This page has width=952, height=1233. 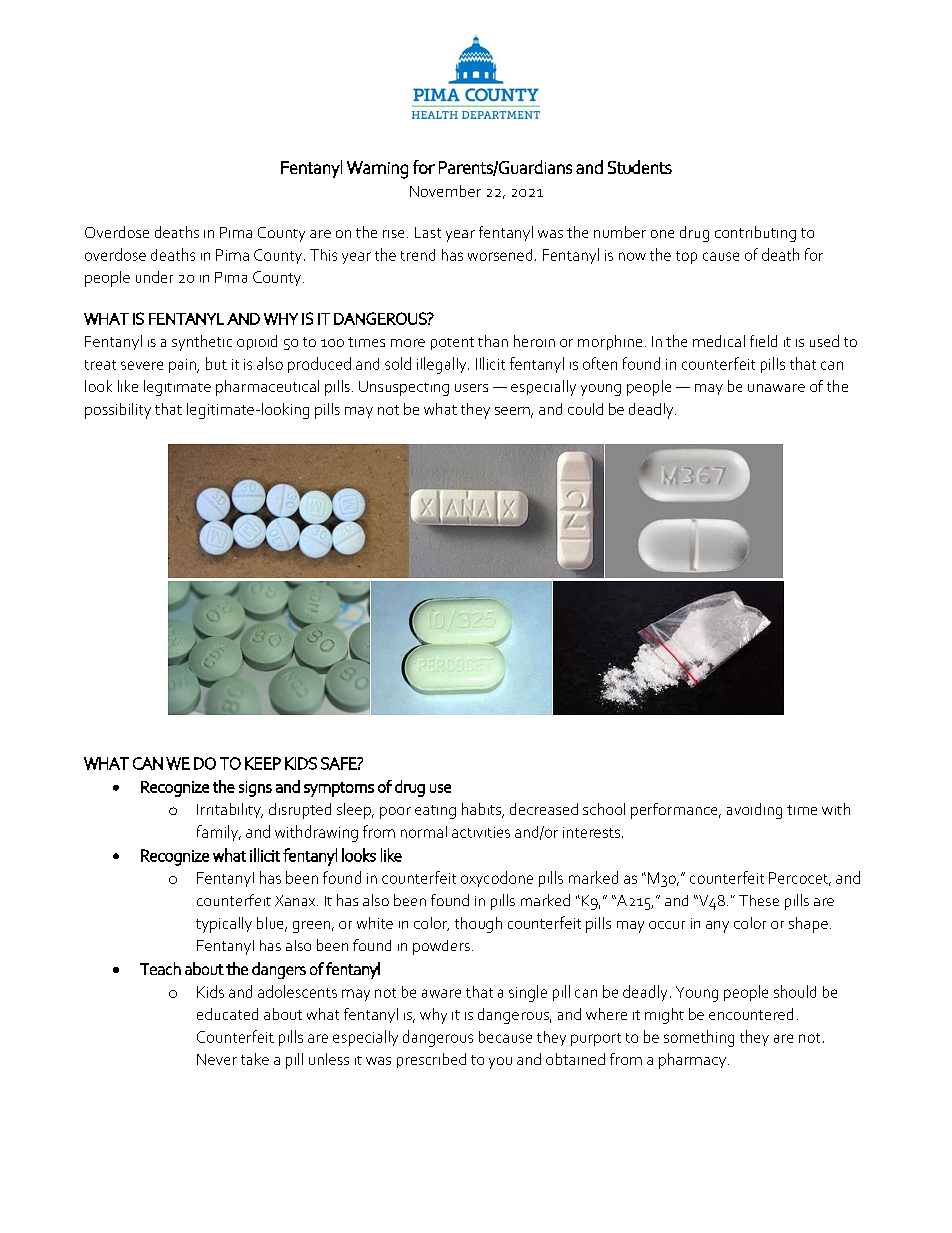 What do you see at coordinates (445, 191) in the page?
I see `November` at bounding box center [445, 191].
